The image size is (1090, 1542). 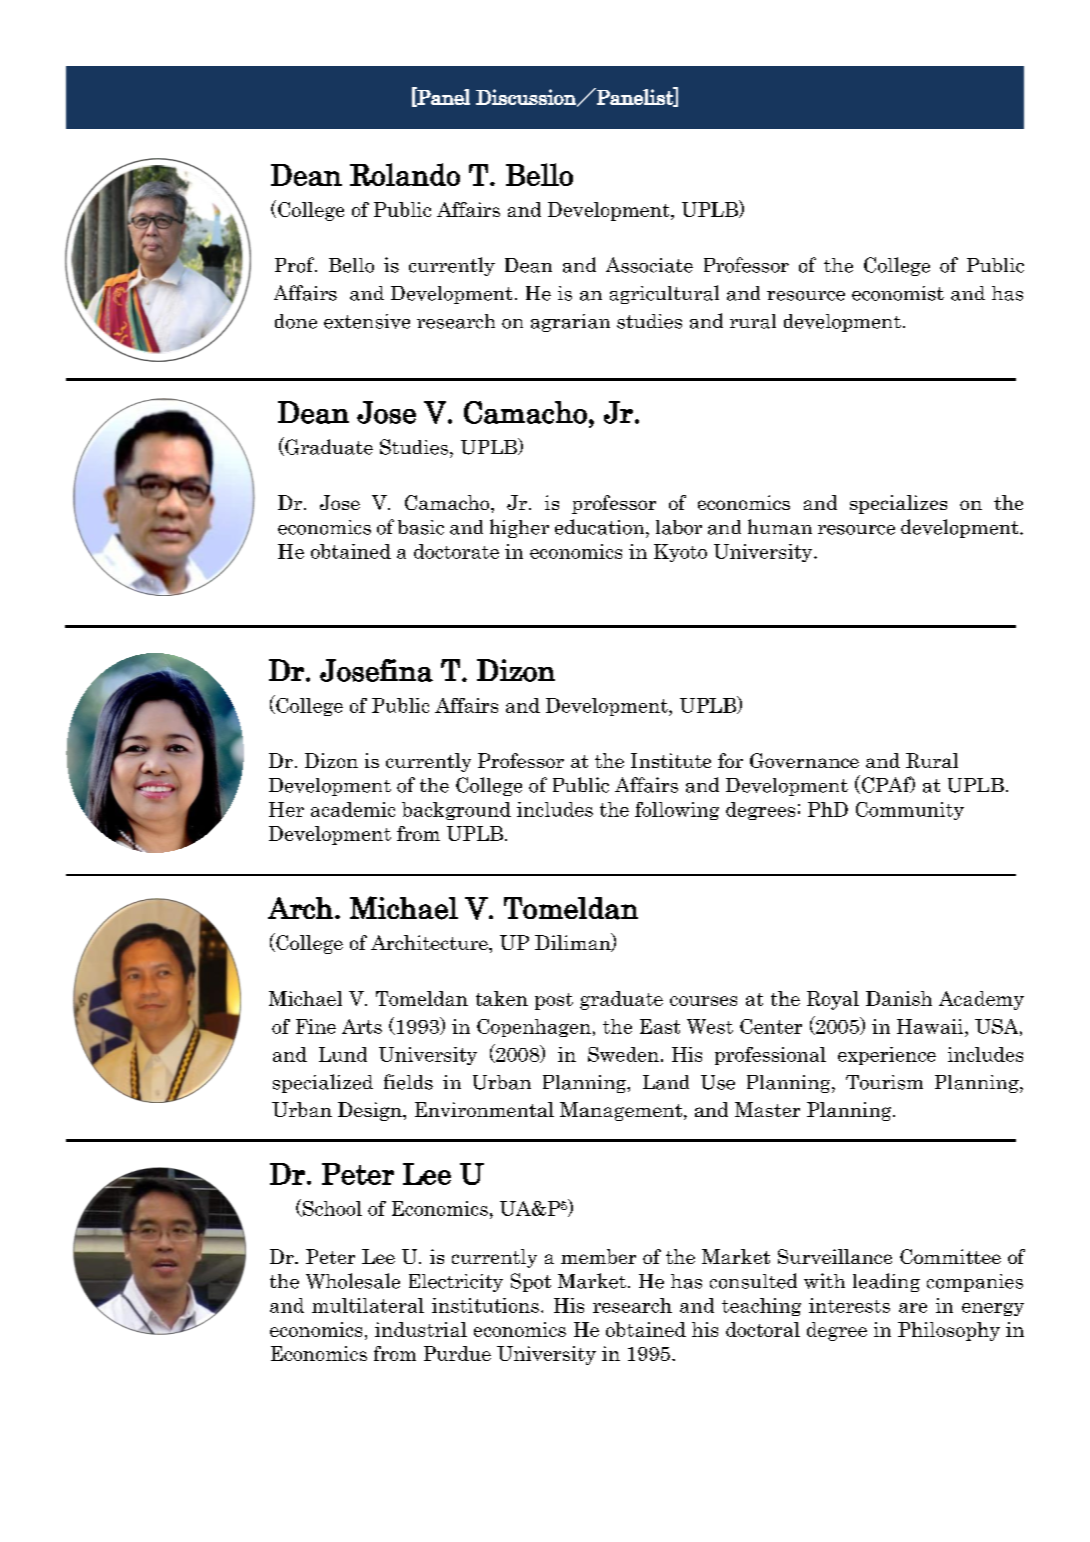 What do you see at coordinates (353, 809) in the page?
I see `academic` at bounding box center [353, 809].
